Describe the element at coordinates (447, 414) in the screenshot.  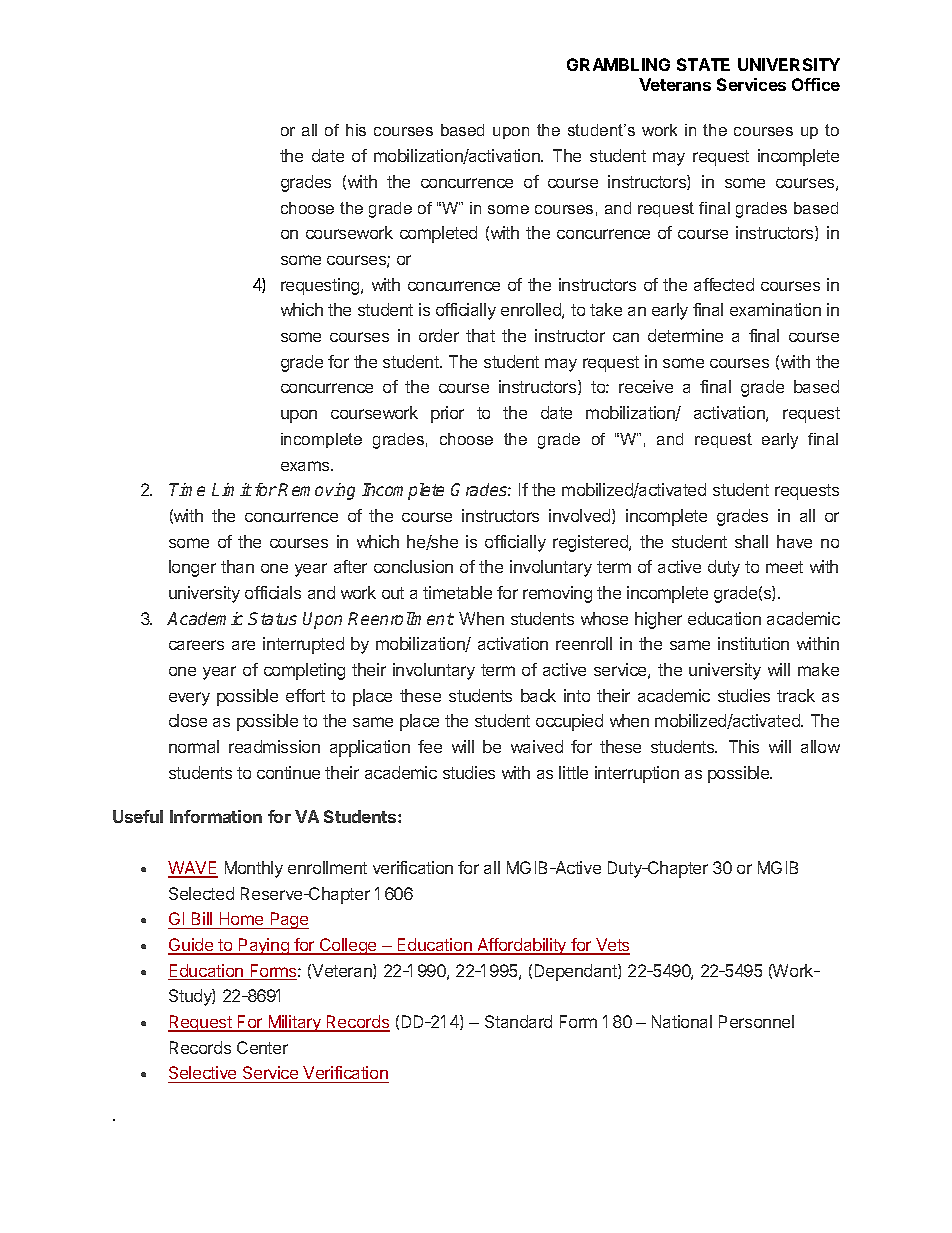
I see `prior` at that location.
